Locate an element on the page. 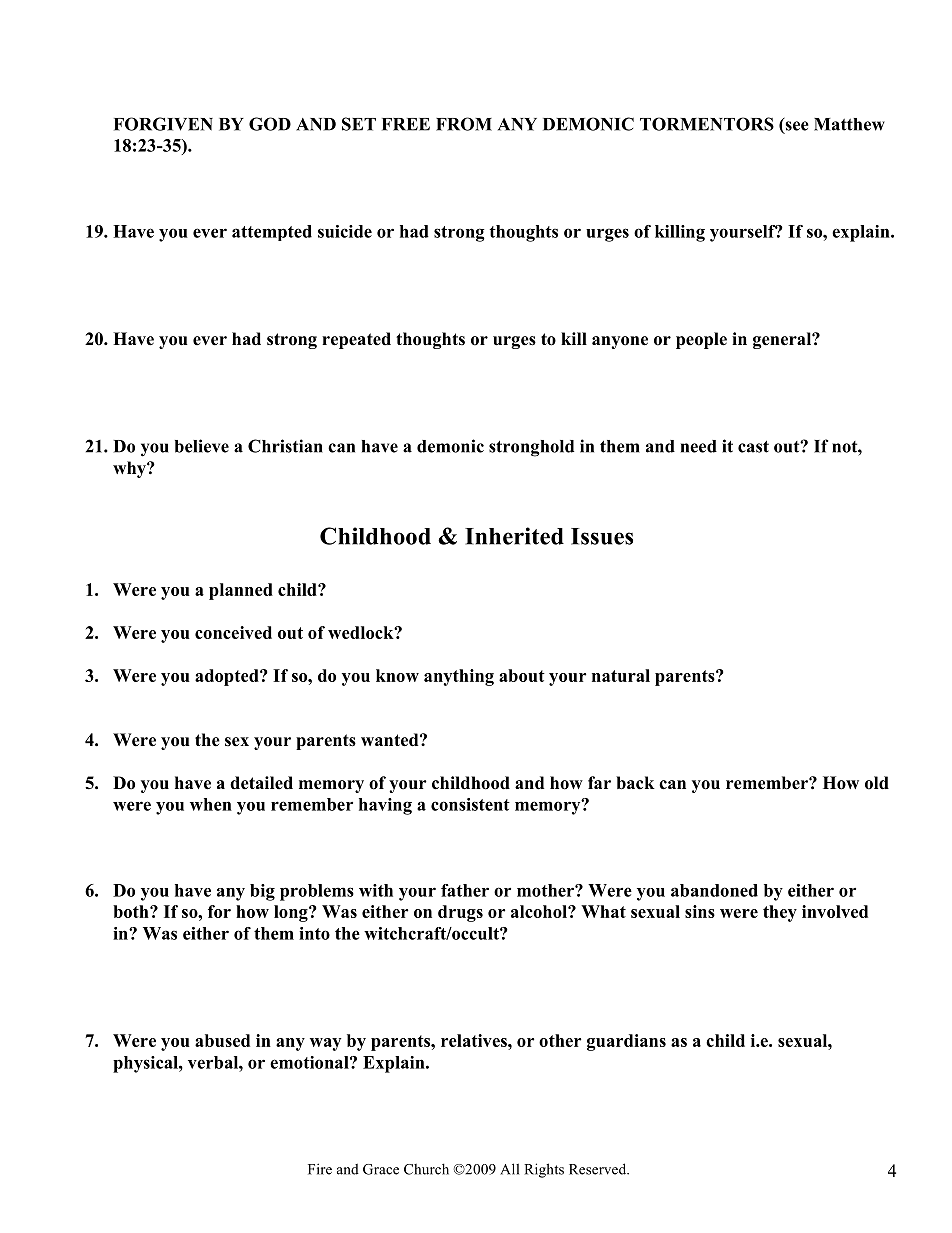  consistent is located at coordinates (470, 804).
